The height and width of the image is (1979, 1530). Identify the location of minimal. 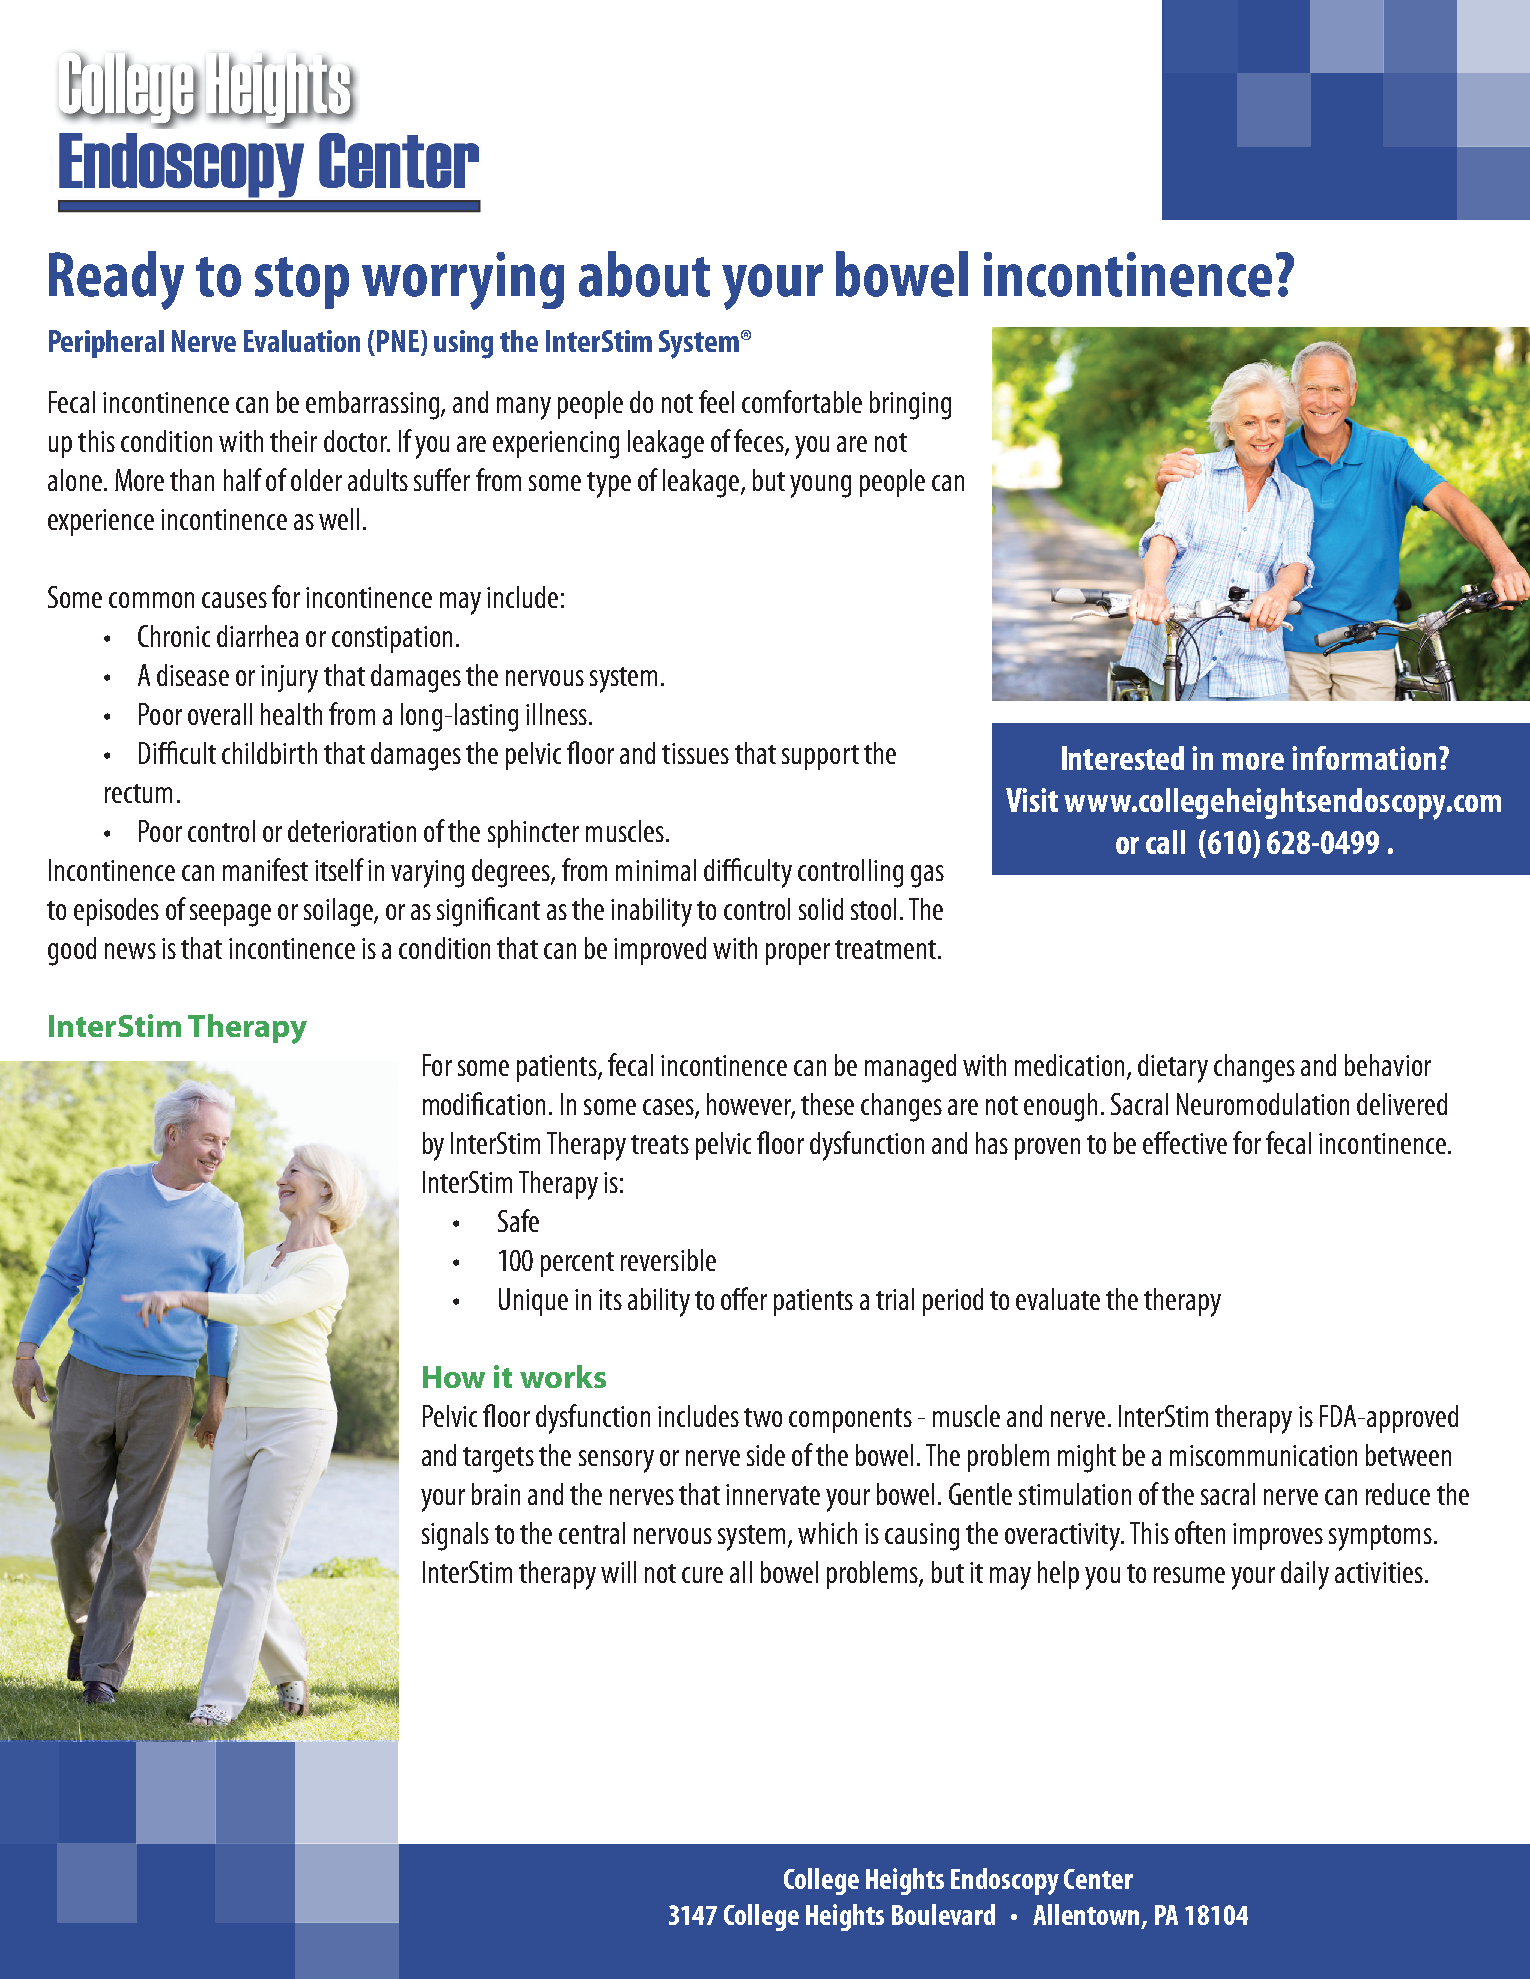
(656, 870).
